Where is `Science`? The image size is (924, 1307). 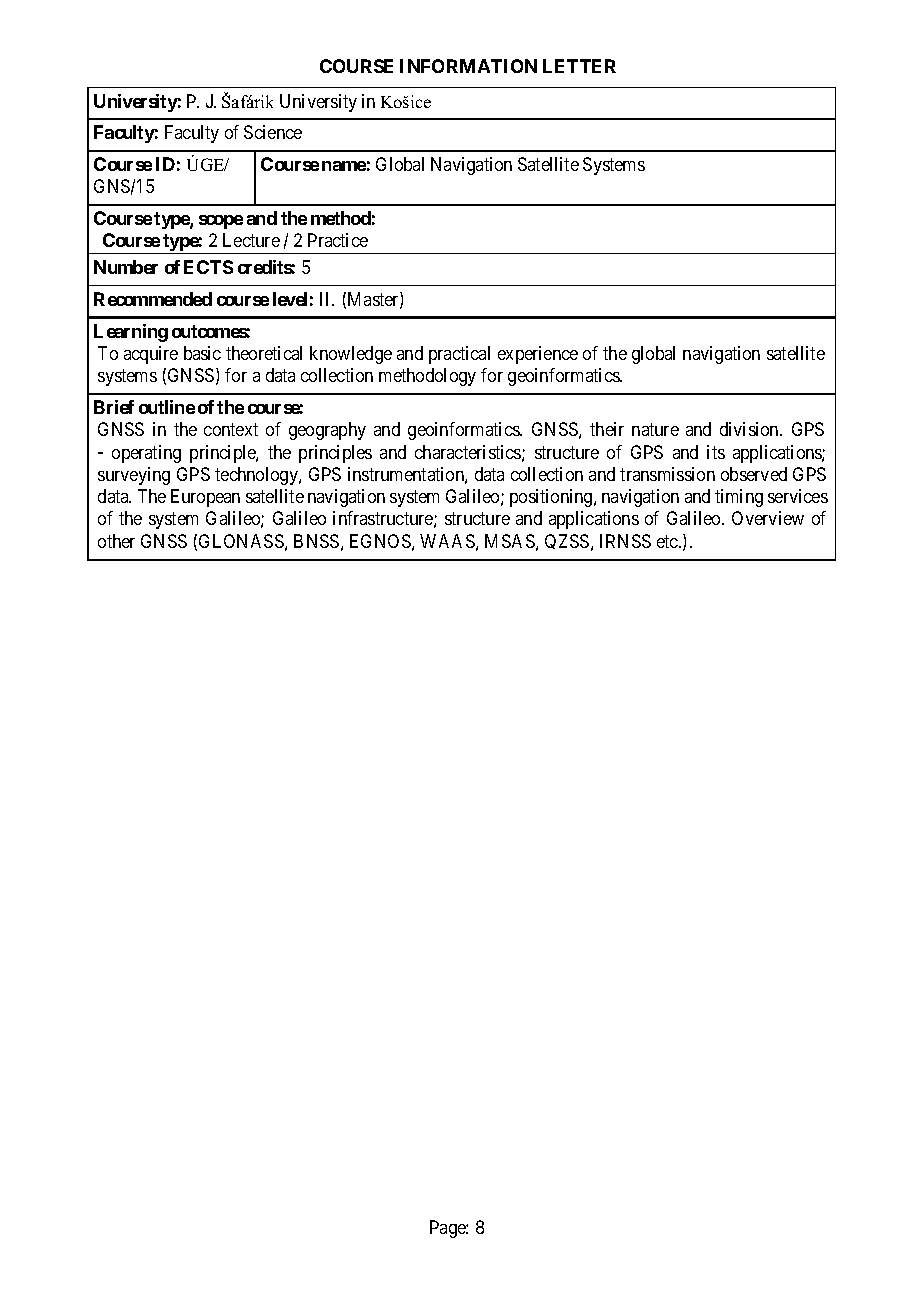 Science is located at coordinates (273, 132).
